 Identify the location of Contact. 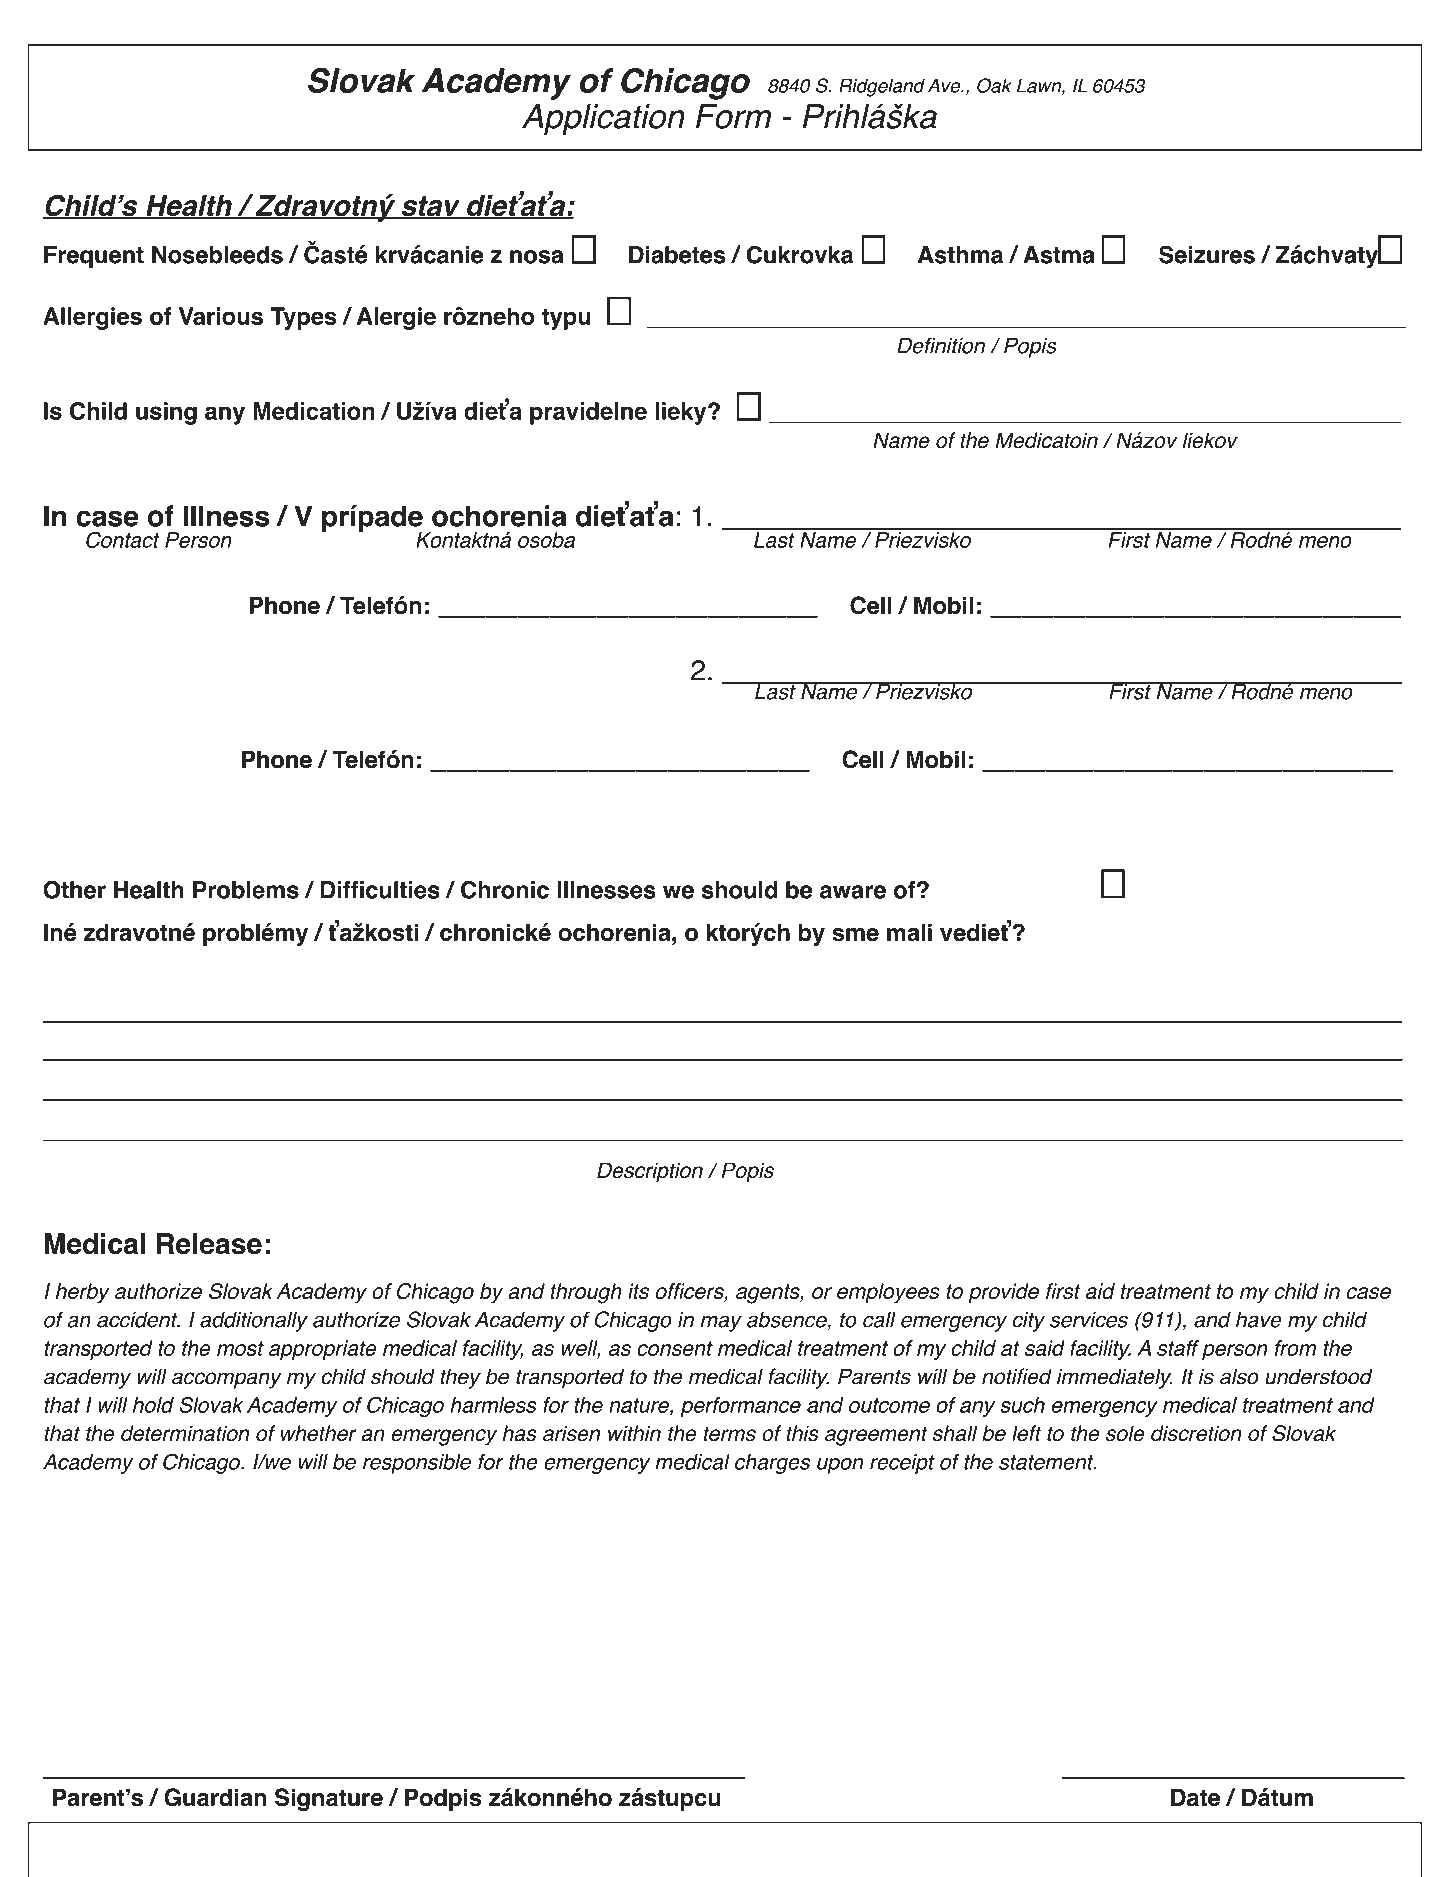
(123, 539).
